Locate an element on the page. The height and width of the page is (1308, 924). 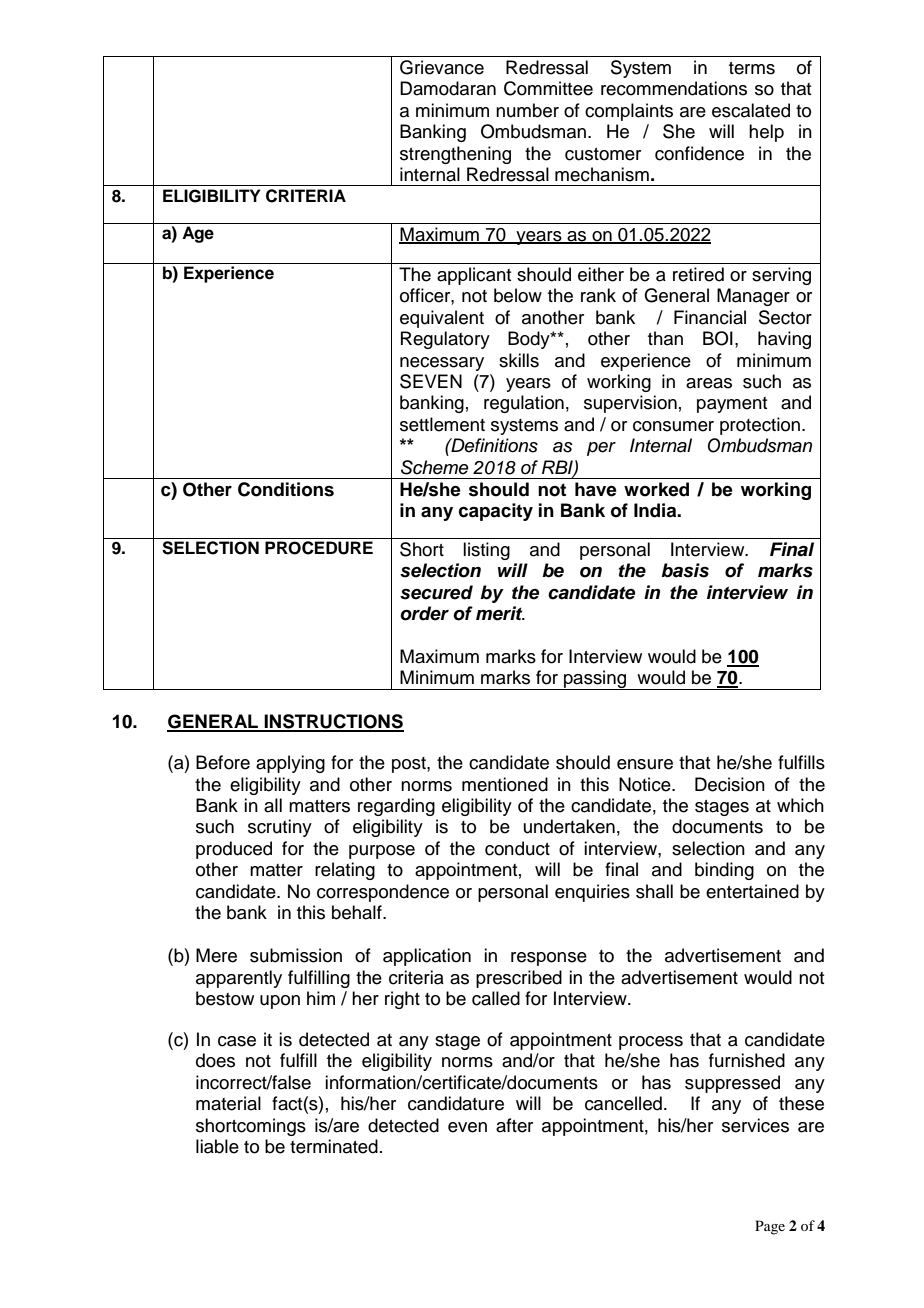
after is located at coordinates (514, 1125).
